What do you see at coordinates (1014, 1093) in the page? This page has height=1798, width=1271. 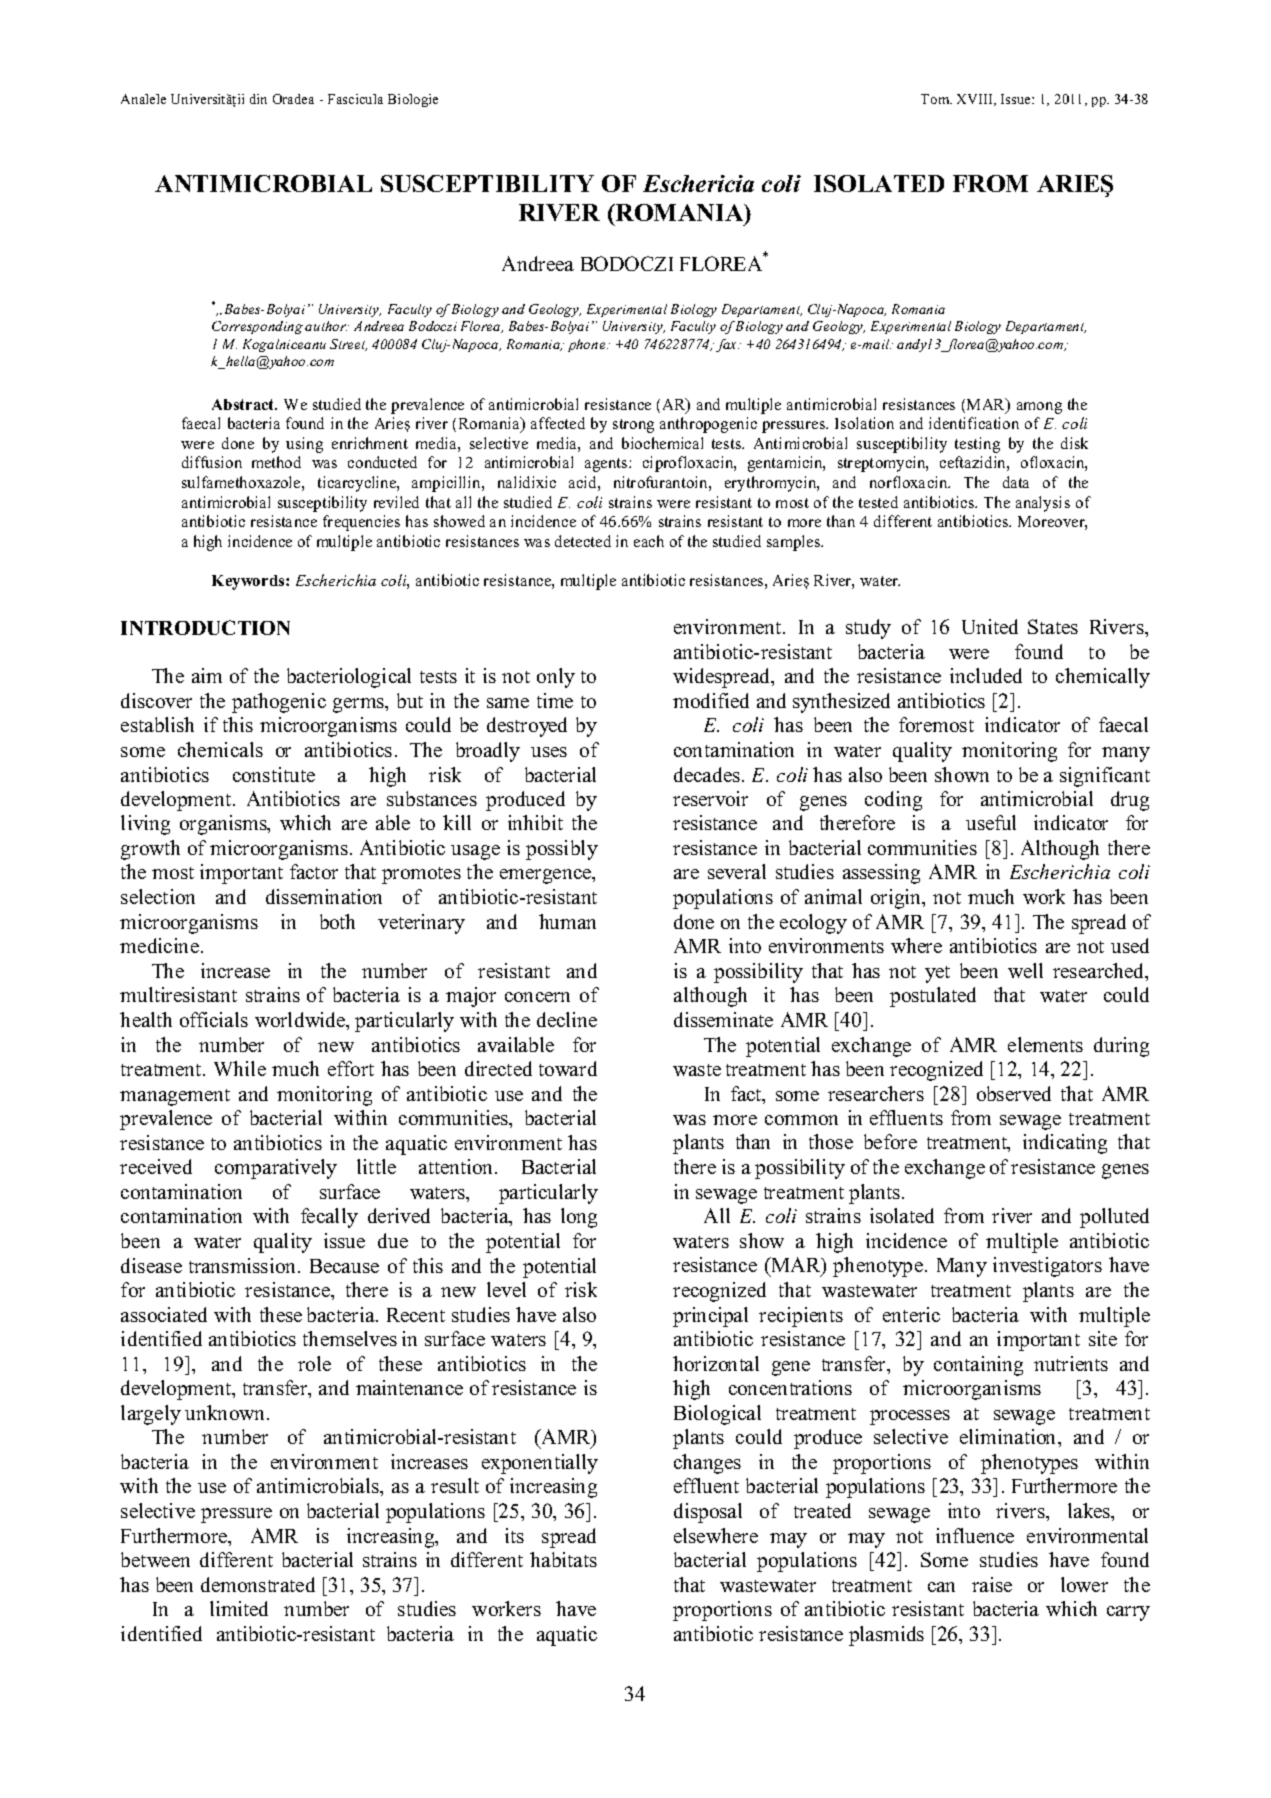 I see `observed` at bounding box center [1014, 1093].
